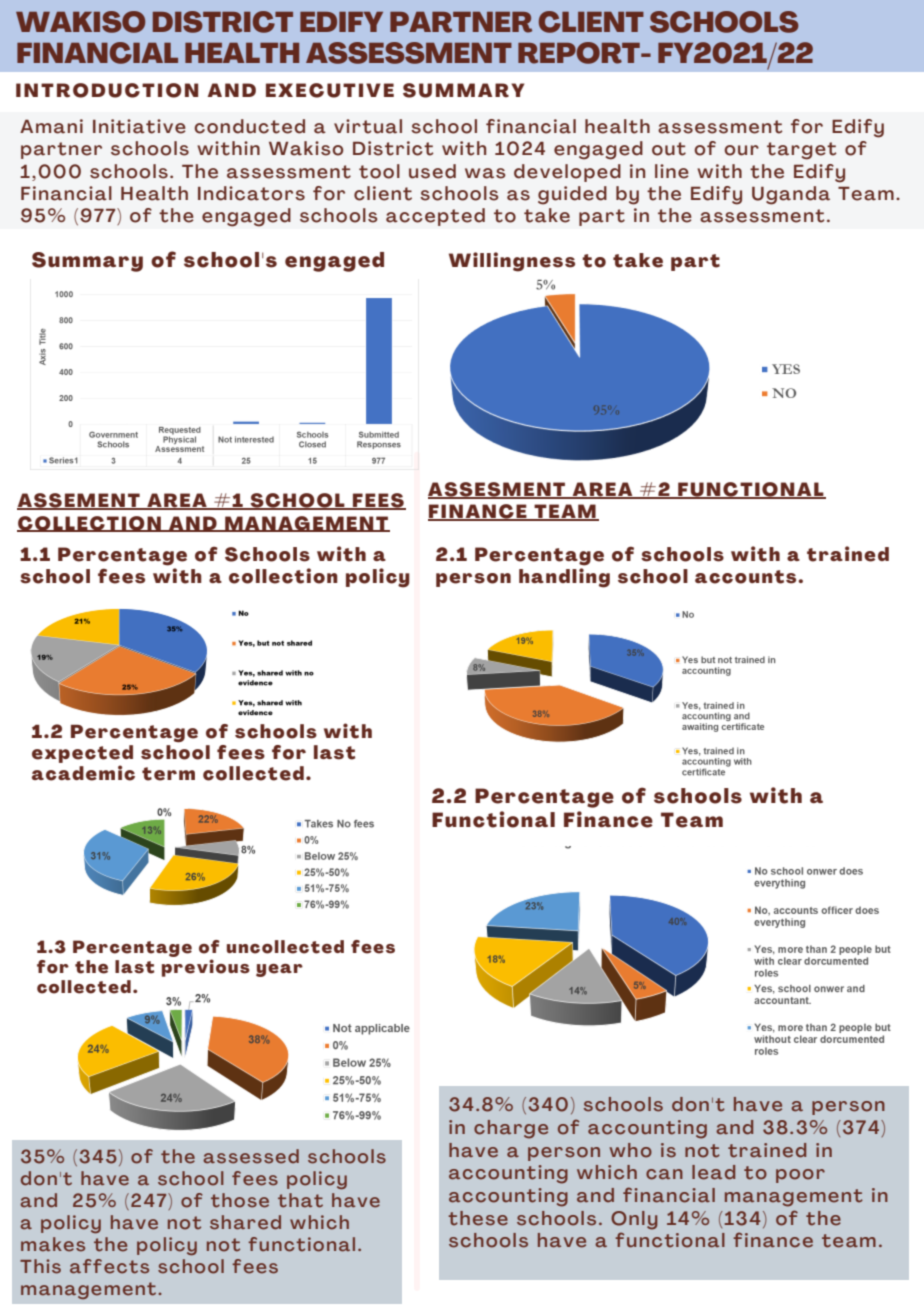 The width and height of the page is (924, 1308). What do you see at coordinates (741, 150) in the page?
I see `our` at bounding box center [741, 150].
